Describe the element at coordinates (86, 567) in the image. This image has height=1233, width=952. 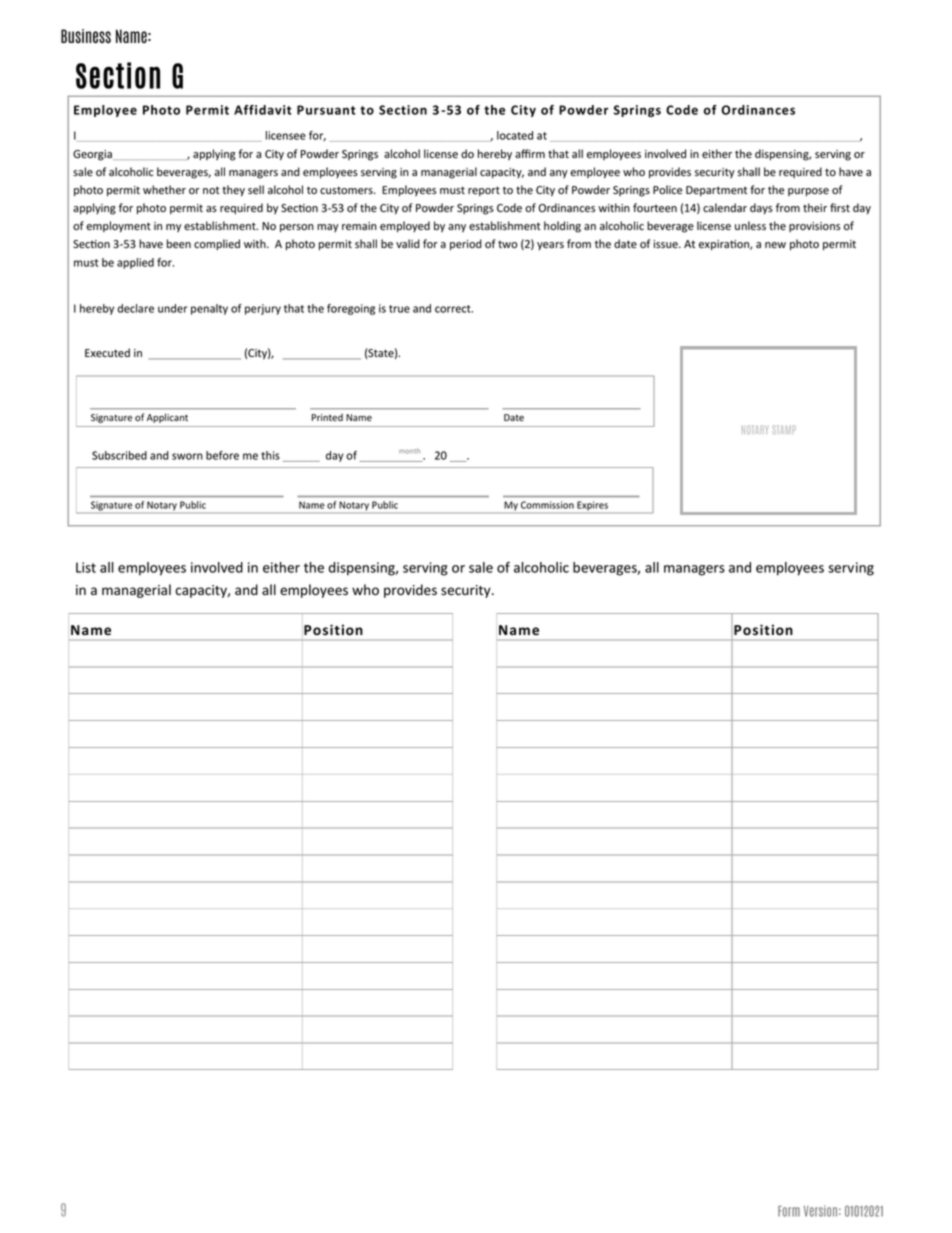
I see `List` at that location.
